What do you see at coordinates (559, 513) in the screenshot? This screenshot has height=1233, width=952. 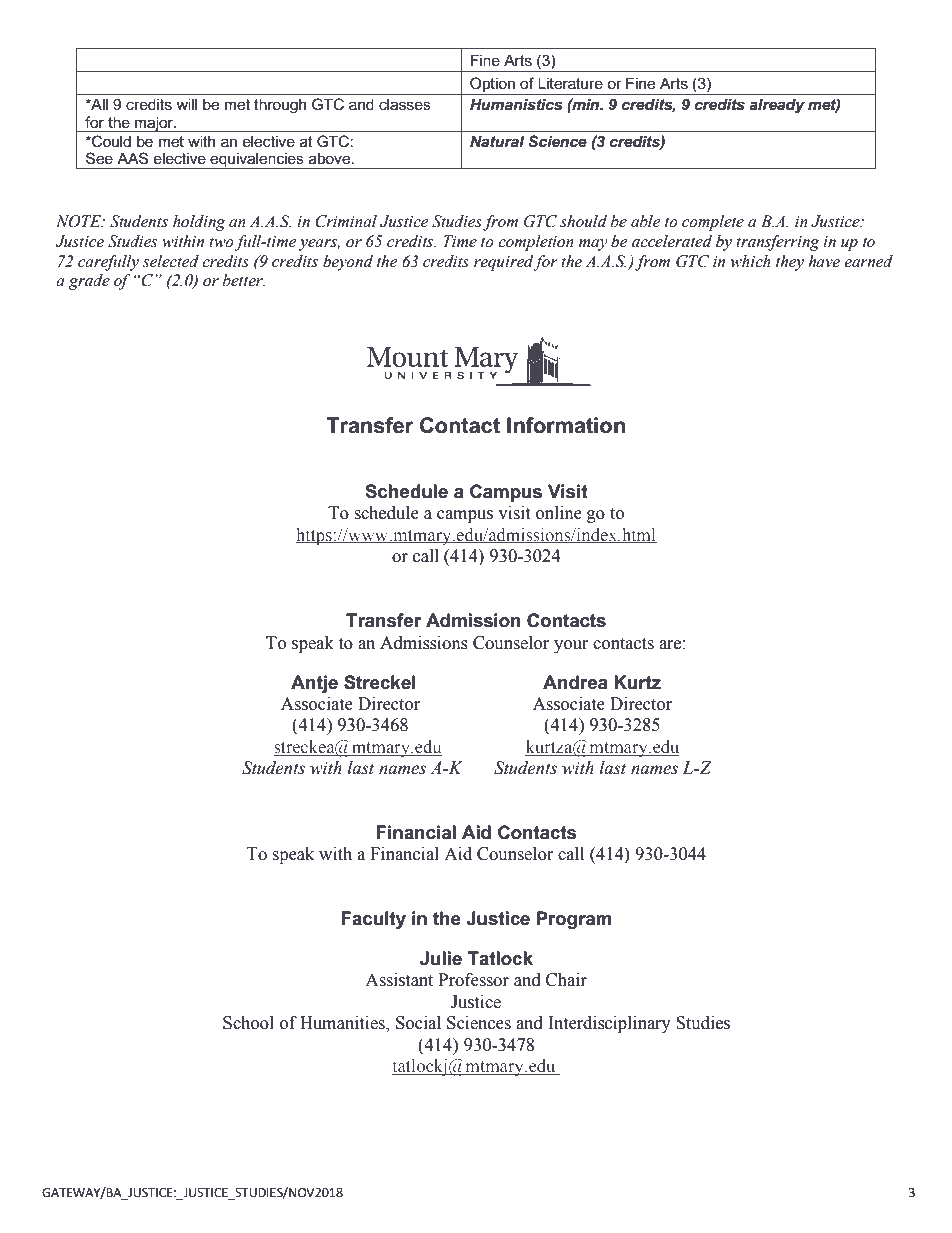 I see `online` at bounding box center [559, 513].
